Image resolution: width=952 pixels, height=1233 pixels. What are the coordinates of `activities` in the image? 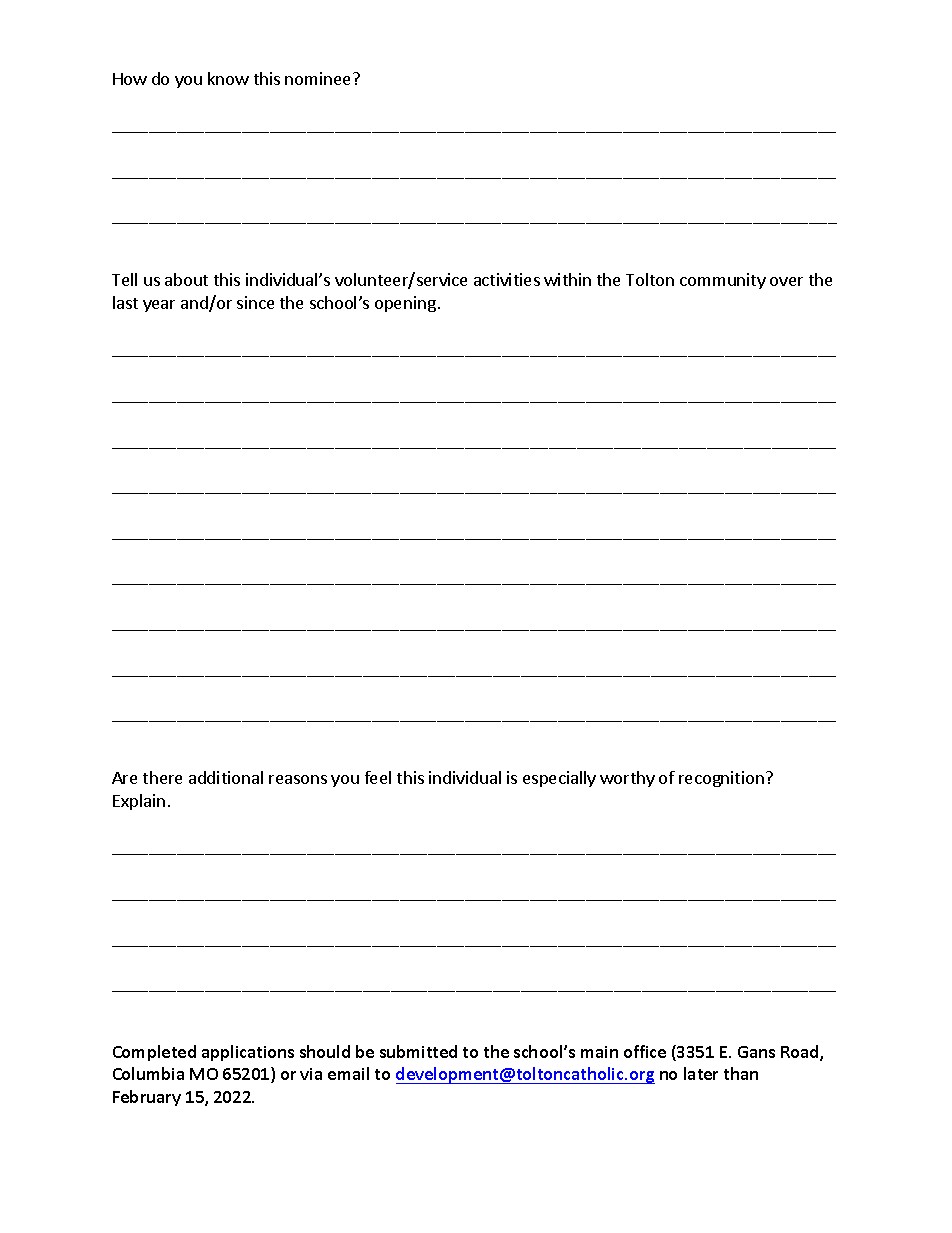 It's located at (507, 279).
